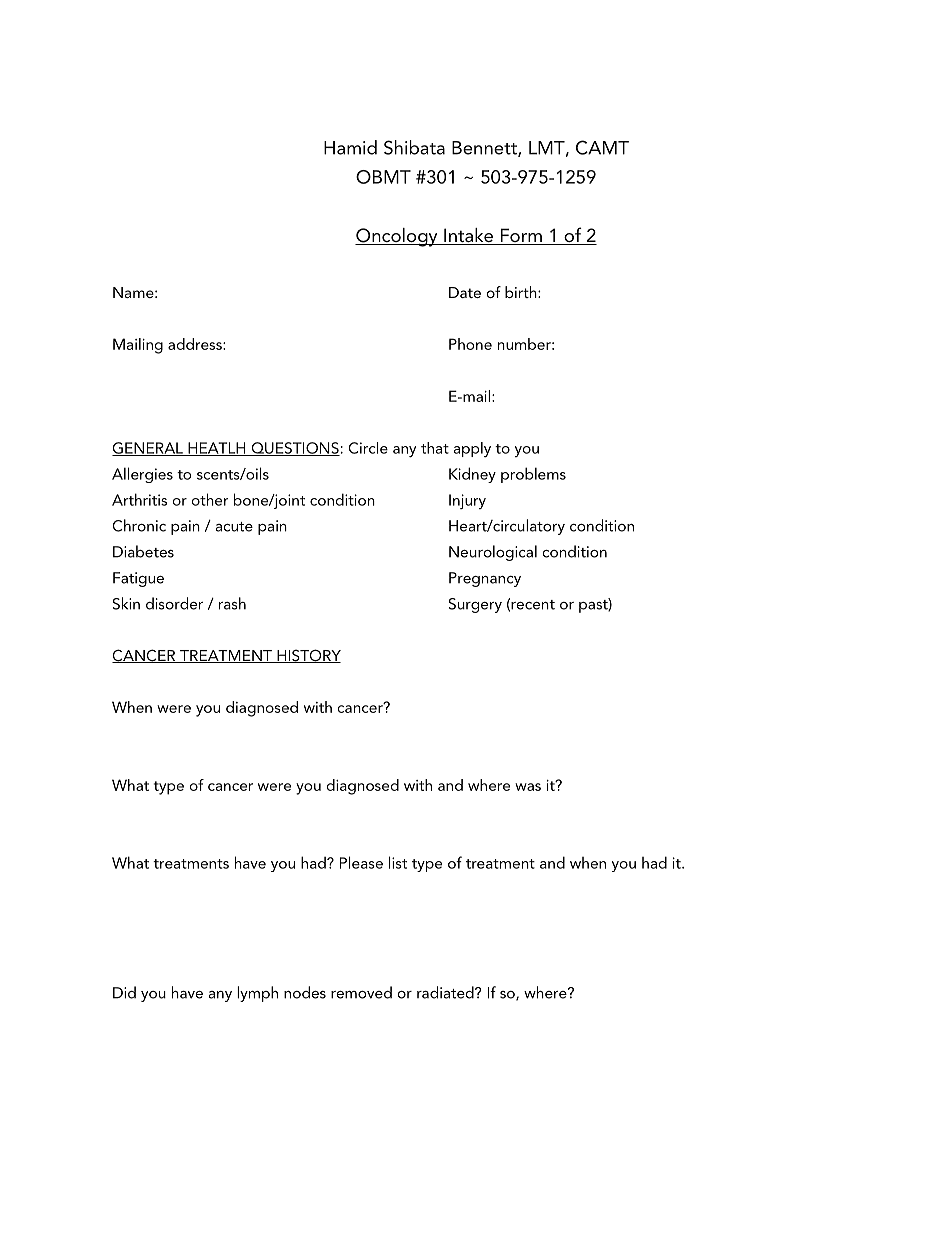  I want to click on lymph, so click(257, 994).
